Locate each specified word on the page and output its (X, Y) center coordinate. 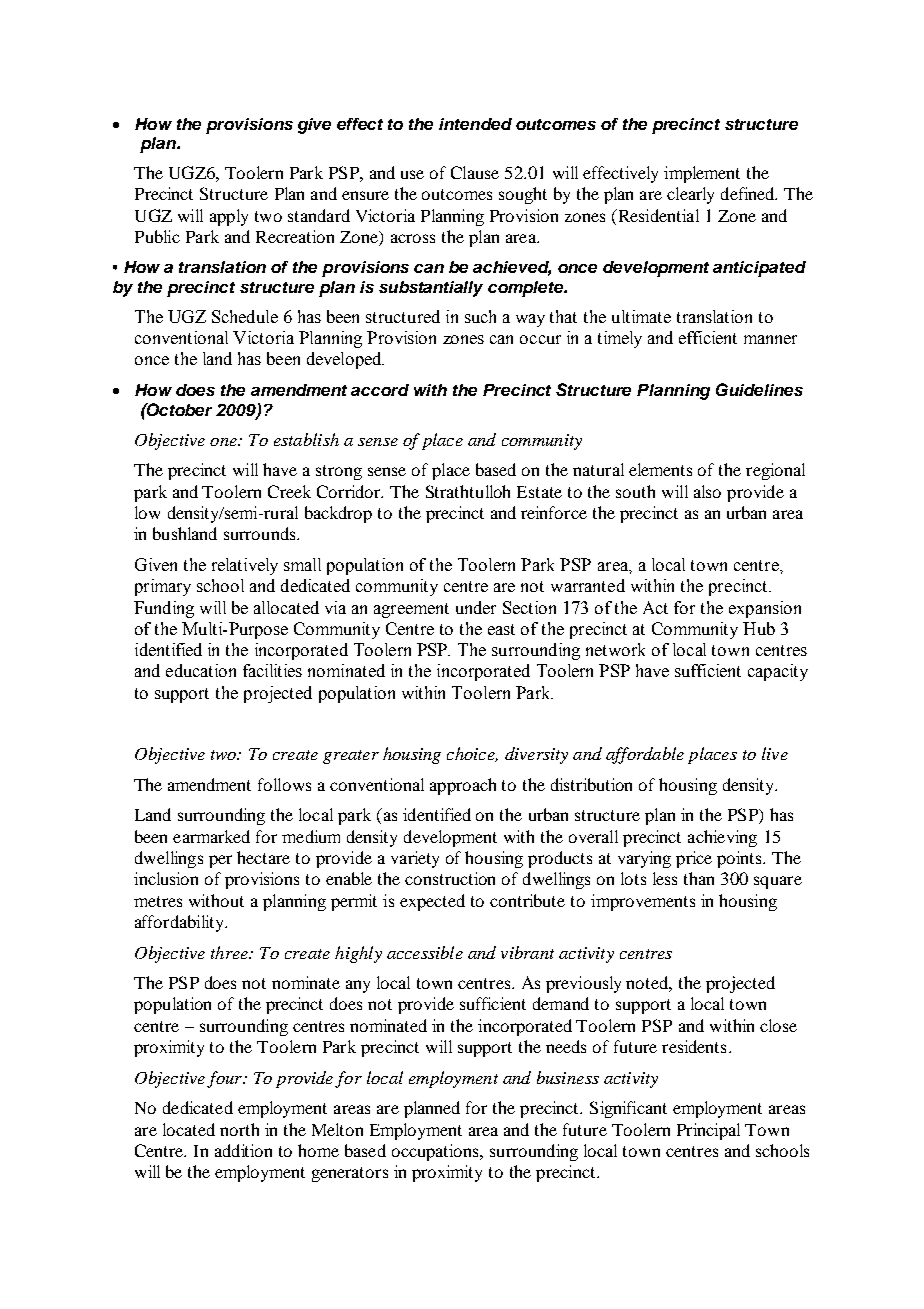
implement (702, 174)
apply (229, 217)
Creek (289, 491)
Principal (708, 1131)
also (707, 491)
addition (243, 1150)
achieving (722, 838)
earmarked (211, 836)
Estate (539, 492)
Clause (475, 172)
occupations (436, 1152)
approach (463, 786)
